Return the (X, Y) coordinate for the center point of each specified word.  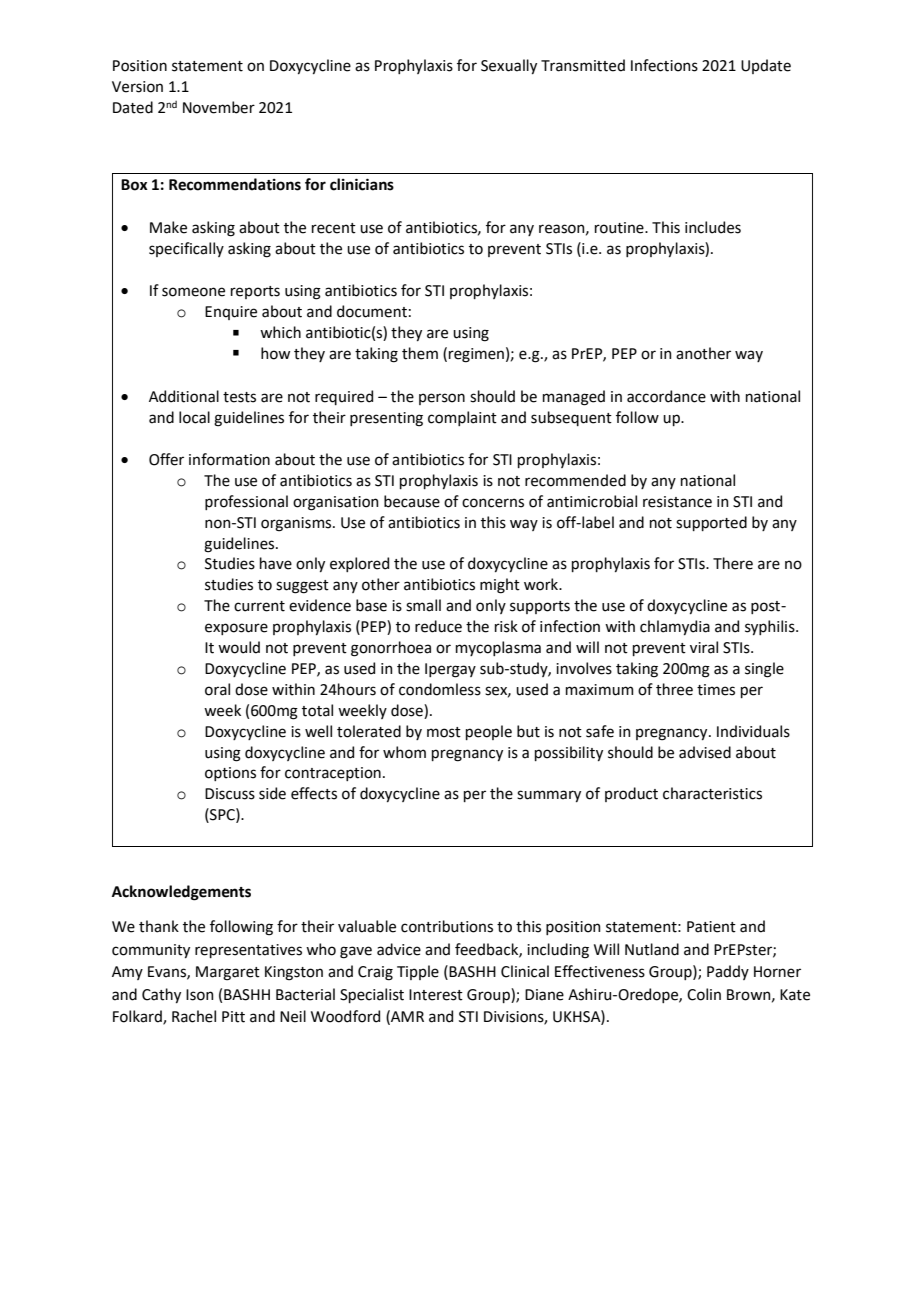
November (219, 107)
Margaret (228, 973)
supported (711, 523)
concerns (493, 503)
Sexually (509, 66)
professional (246, 502)
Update (766, 66)
